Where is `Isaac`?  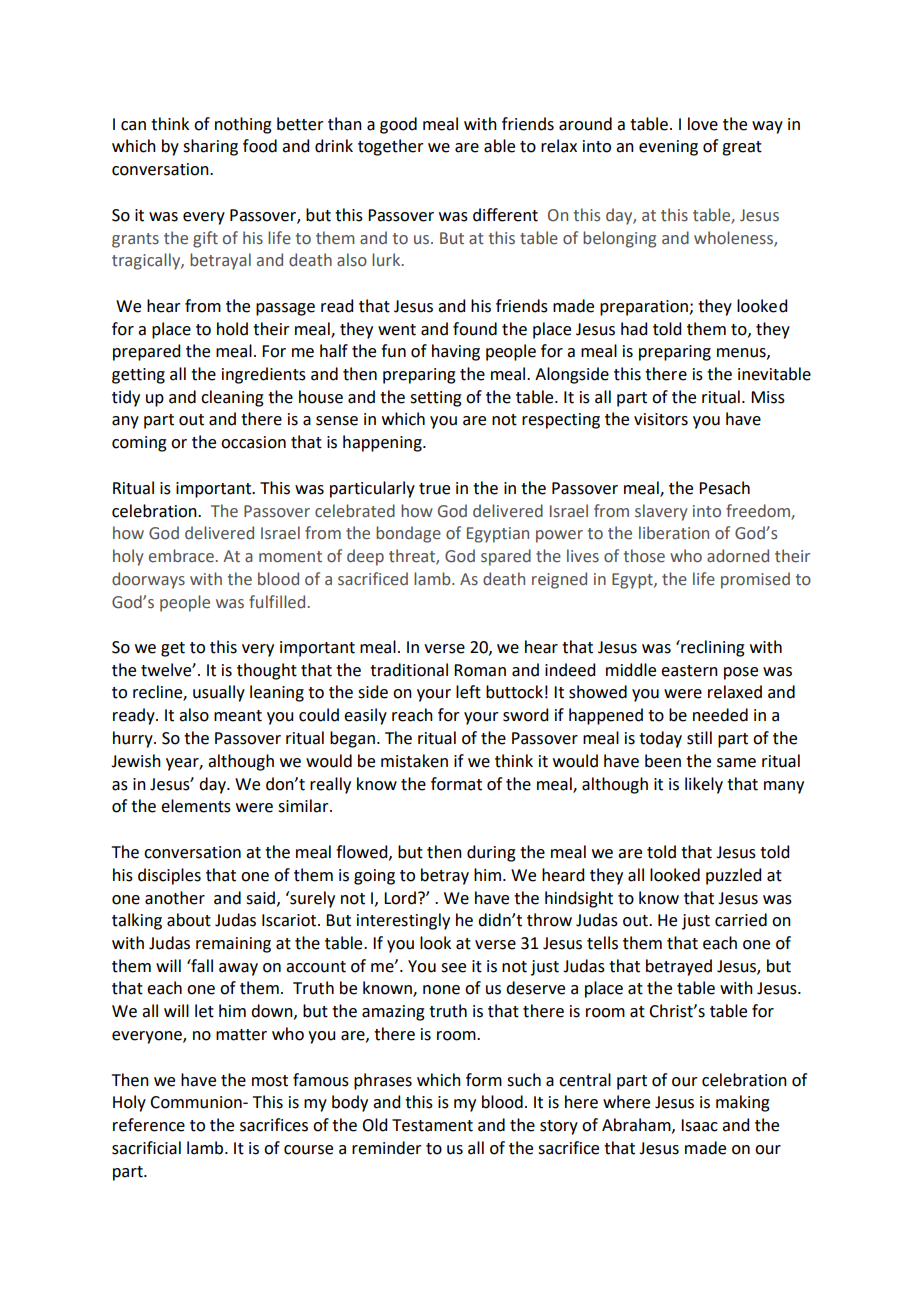 Isaac is located at coordinates (699, 1125).
